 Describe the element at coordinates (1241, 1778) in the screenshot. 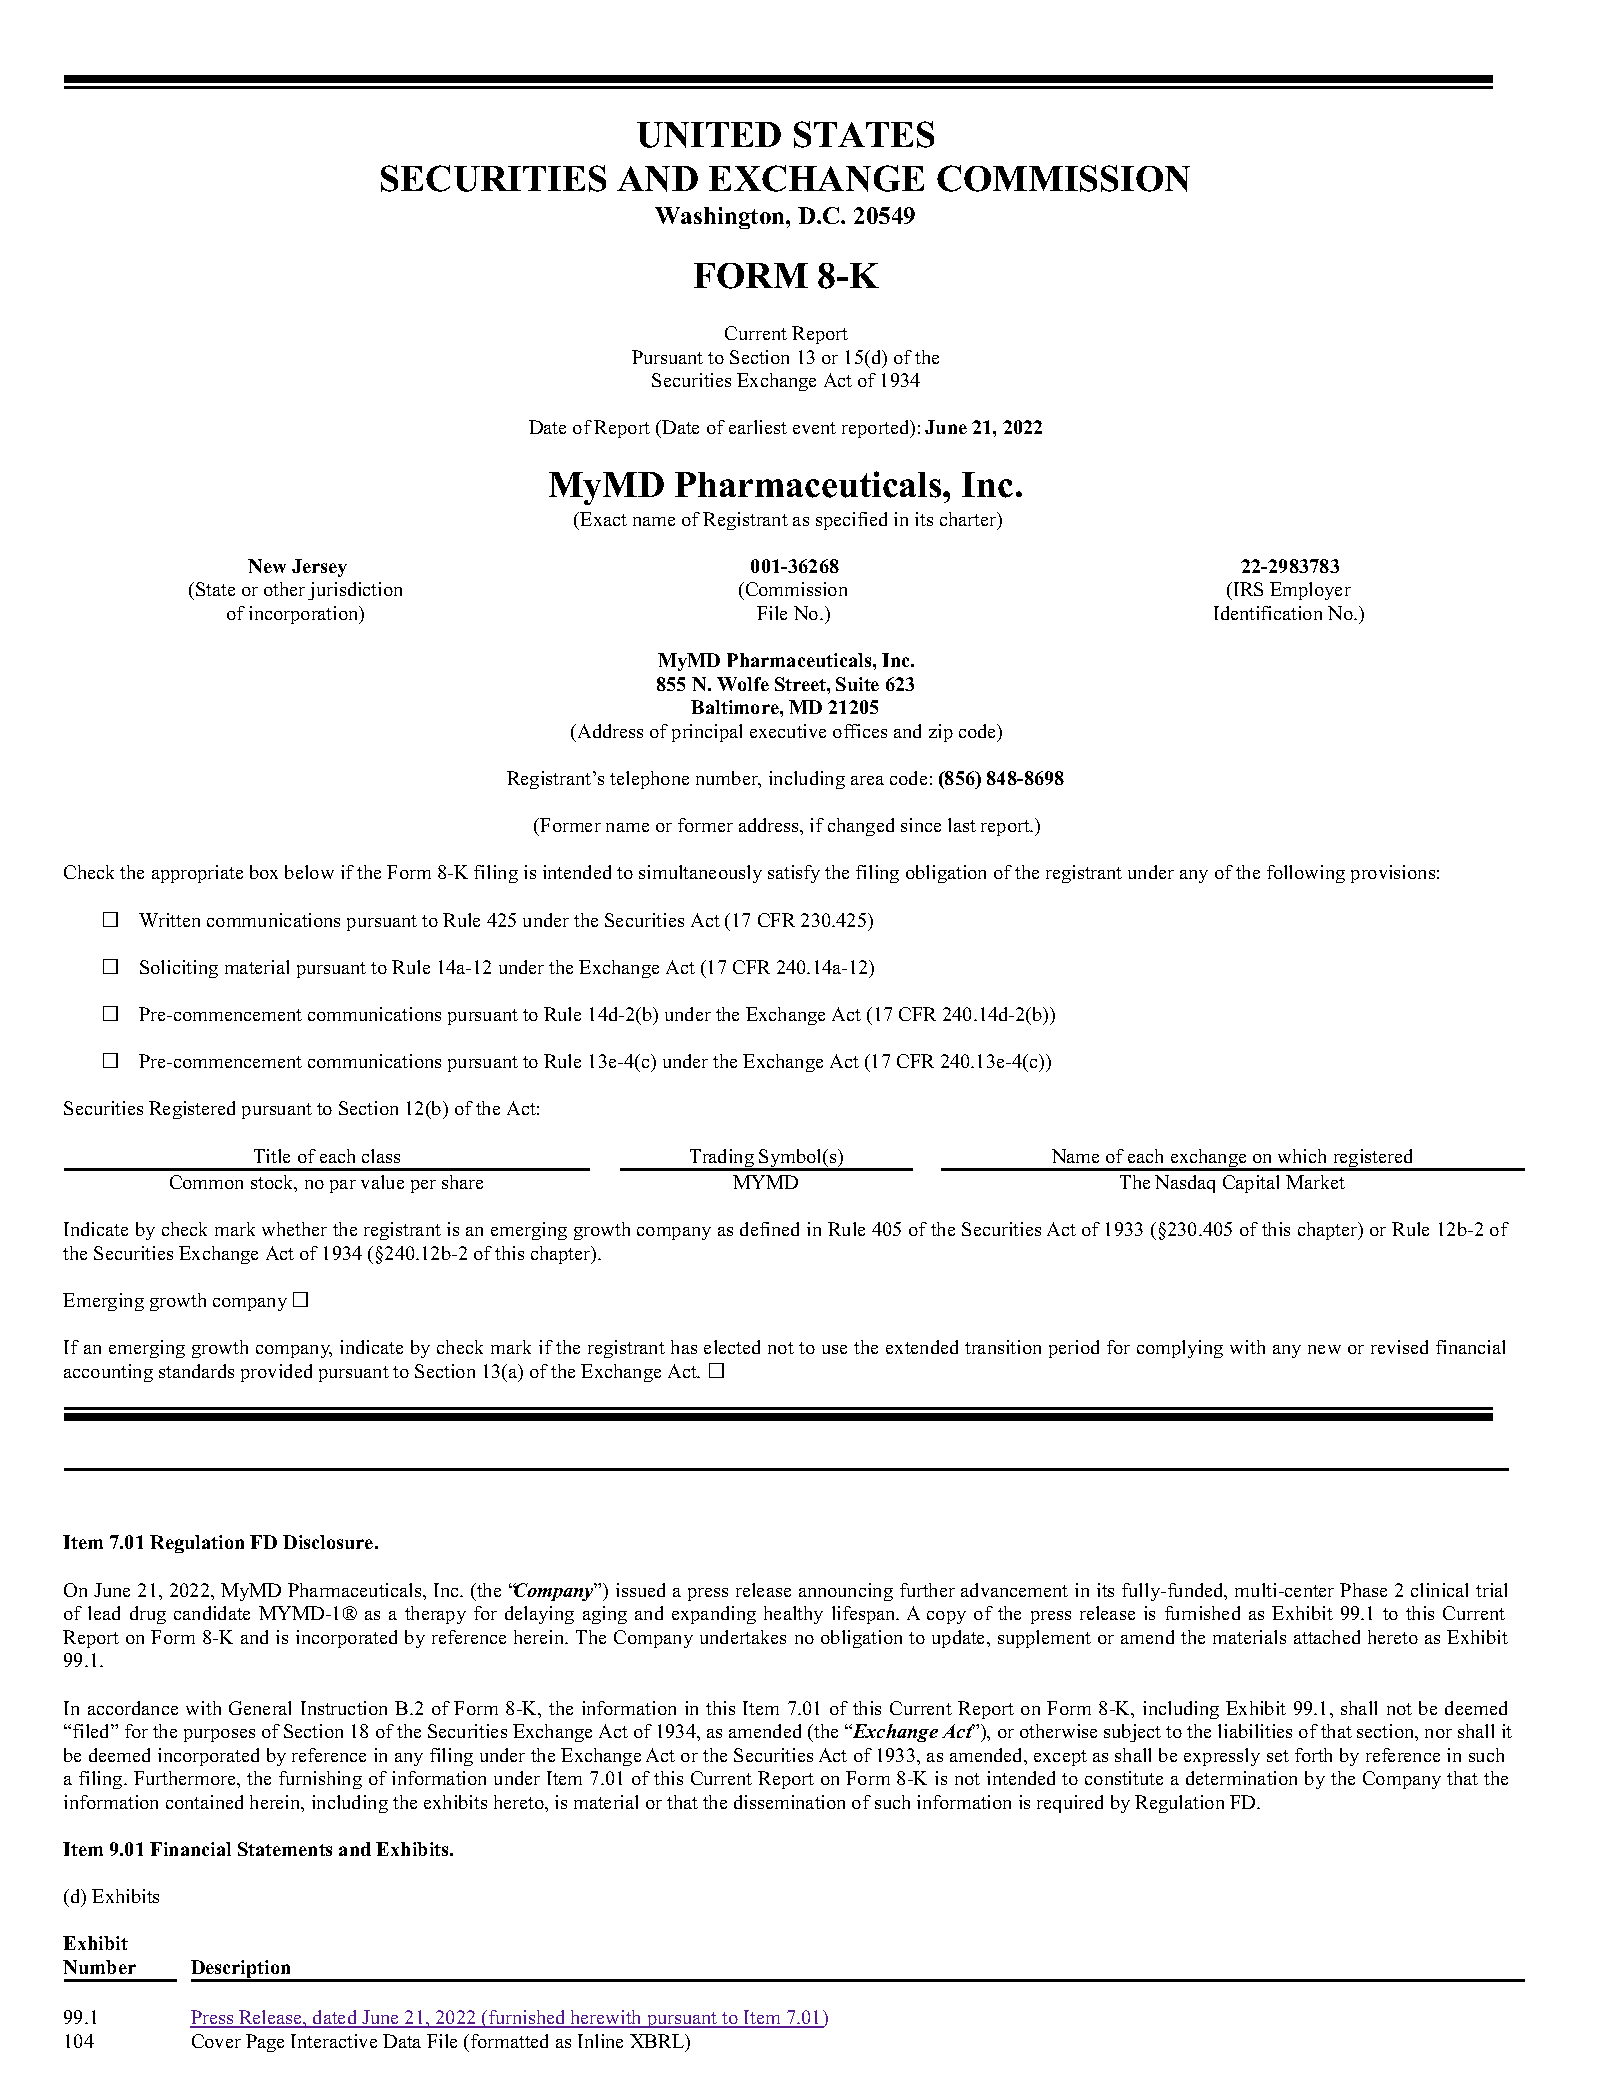

I see `determination` at that location.
